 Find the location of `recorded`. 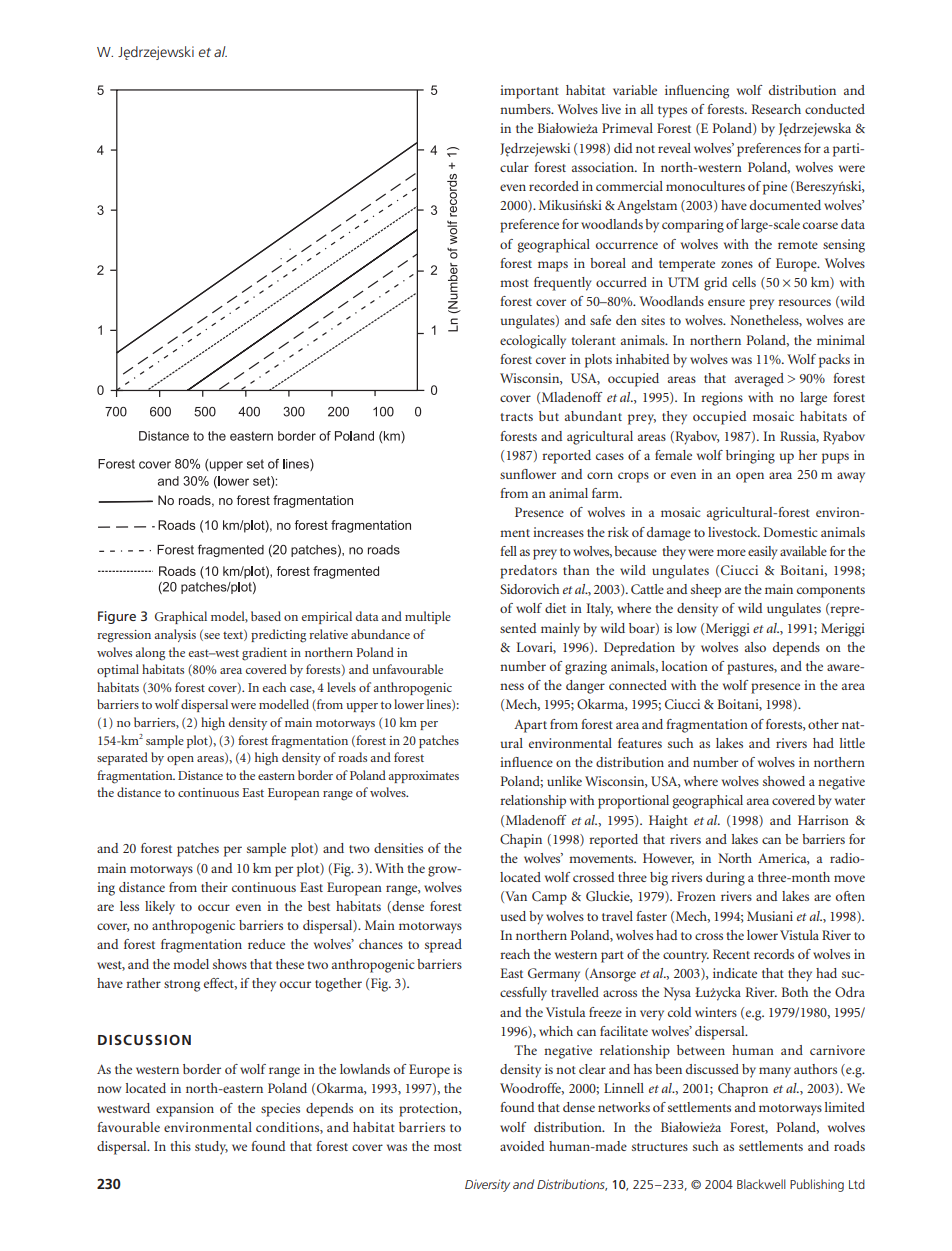

recorded is located at coordinates (554, 186).
